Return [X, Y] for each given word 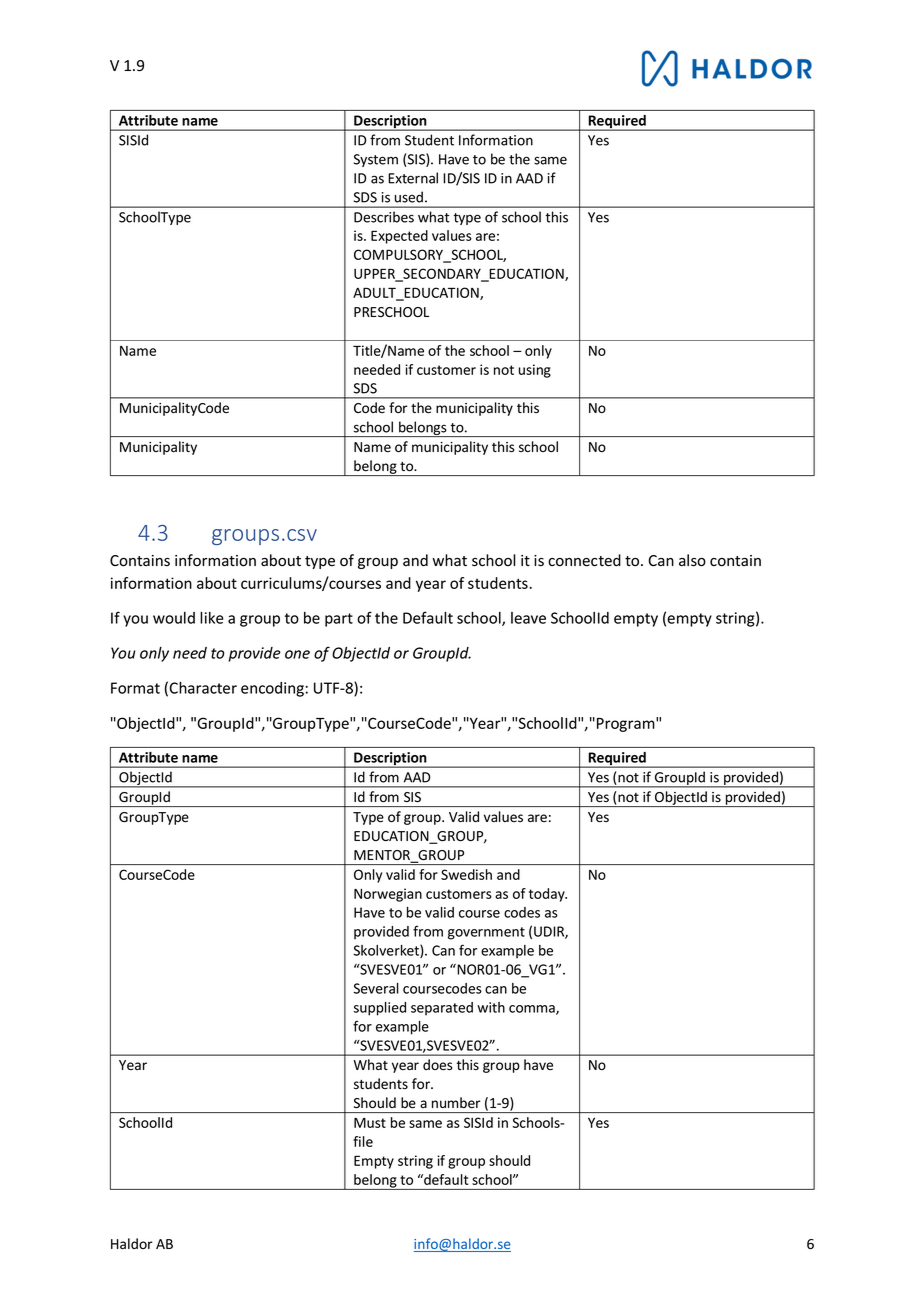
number [456, 1103]
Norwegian [388, 895]
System [376, 160]
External [413, 178]
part [339, 620]
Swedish [466, 874]
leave [528, 618]
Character [203, 688]
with [491, 1007]
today [548, 895]
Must [370, 1123]
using [535, 371]
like [212, 618]
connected [584, 560]
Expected [399, 237]
